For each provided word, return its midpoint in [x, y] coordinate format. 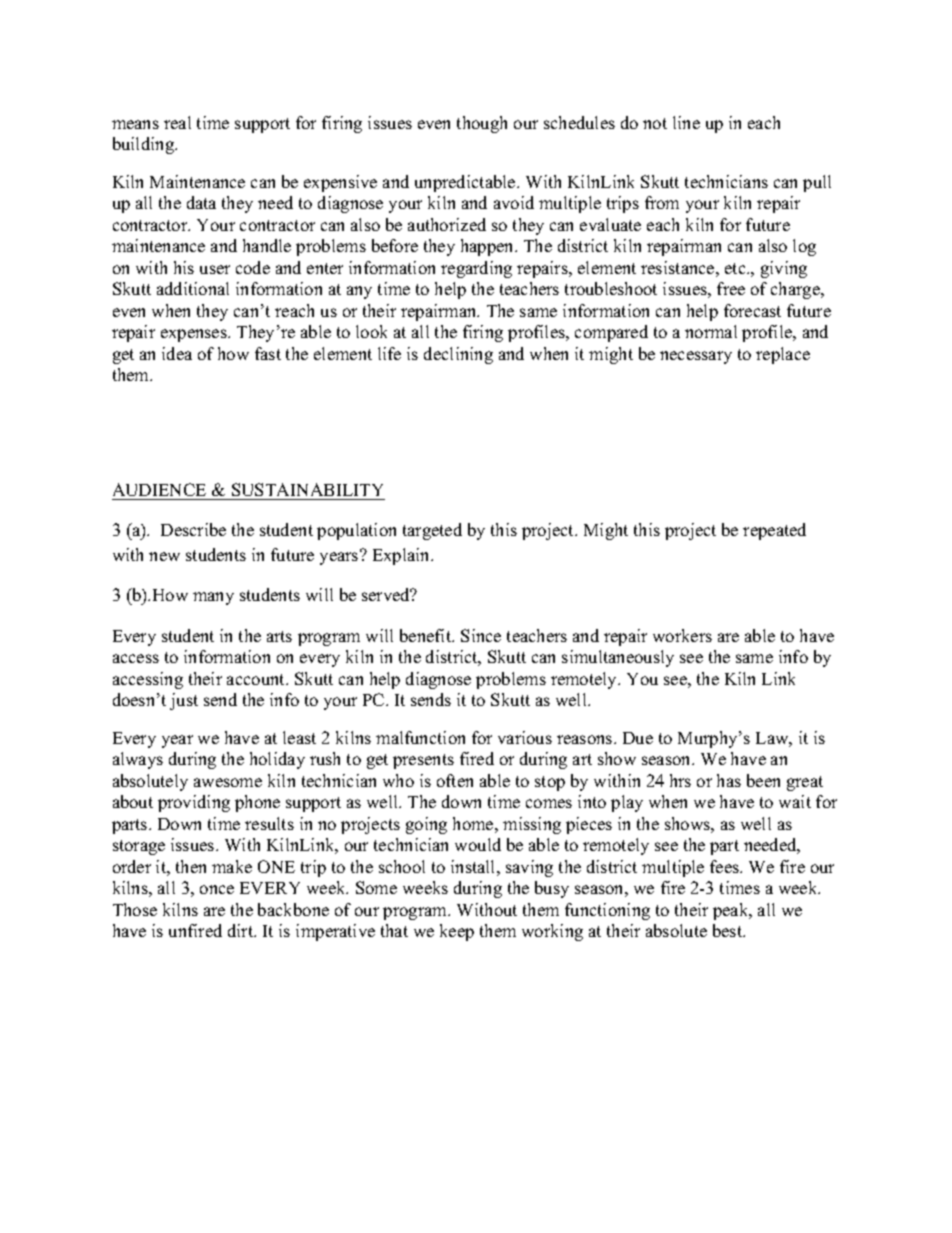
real [177, 122]
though [482, 124]
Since [481, 635]
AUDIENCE [159, 489]
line [686, 122]
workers [682, 635]
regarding [476, 269]
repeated [774, 531]
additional [193, 288]
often [455, 780]
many [213, 598]
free [731, 288]
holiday [277, 760]
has [729, 780]
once [217, 889]
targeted [432, 531]
